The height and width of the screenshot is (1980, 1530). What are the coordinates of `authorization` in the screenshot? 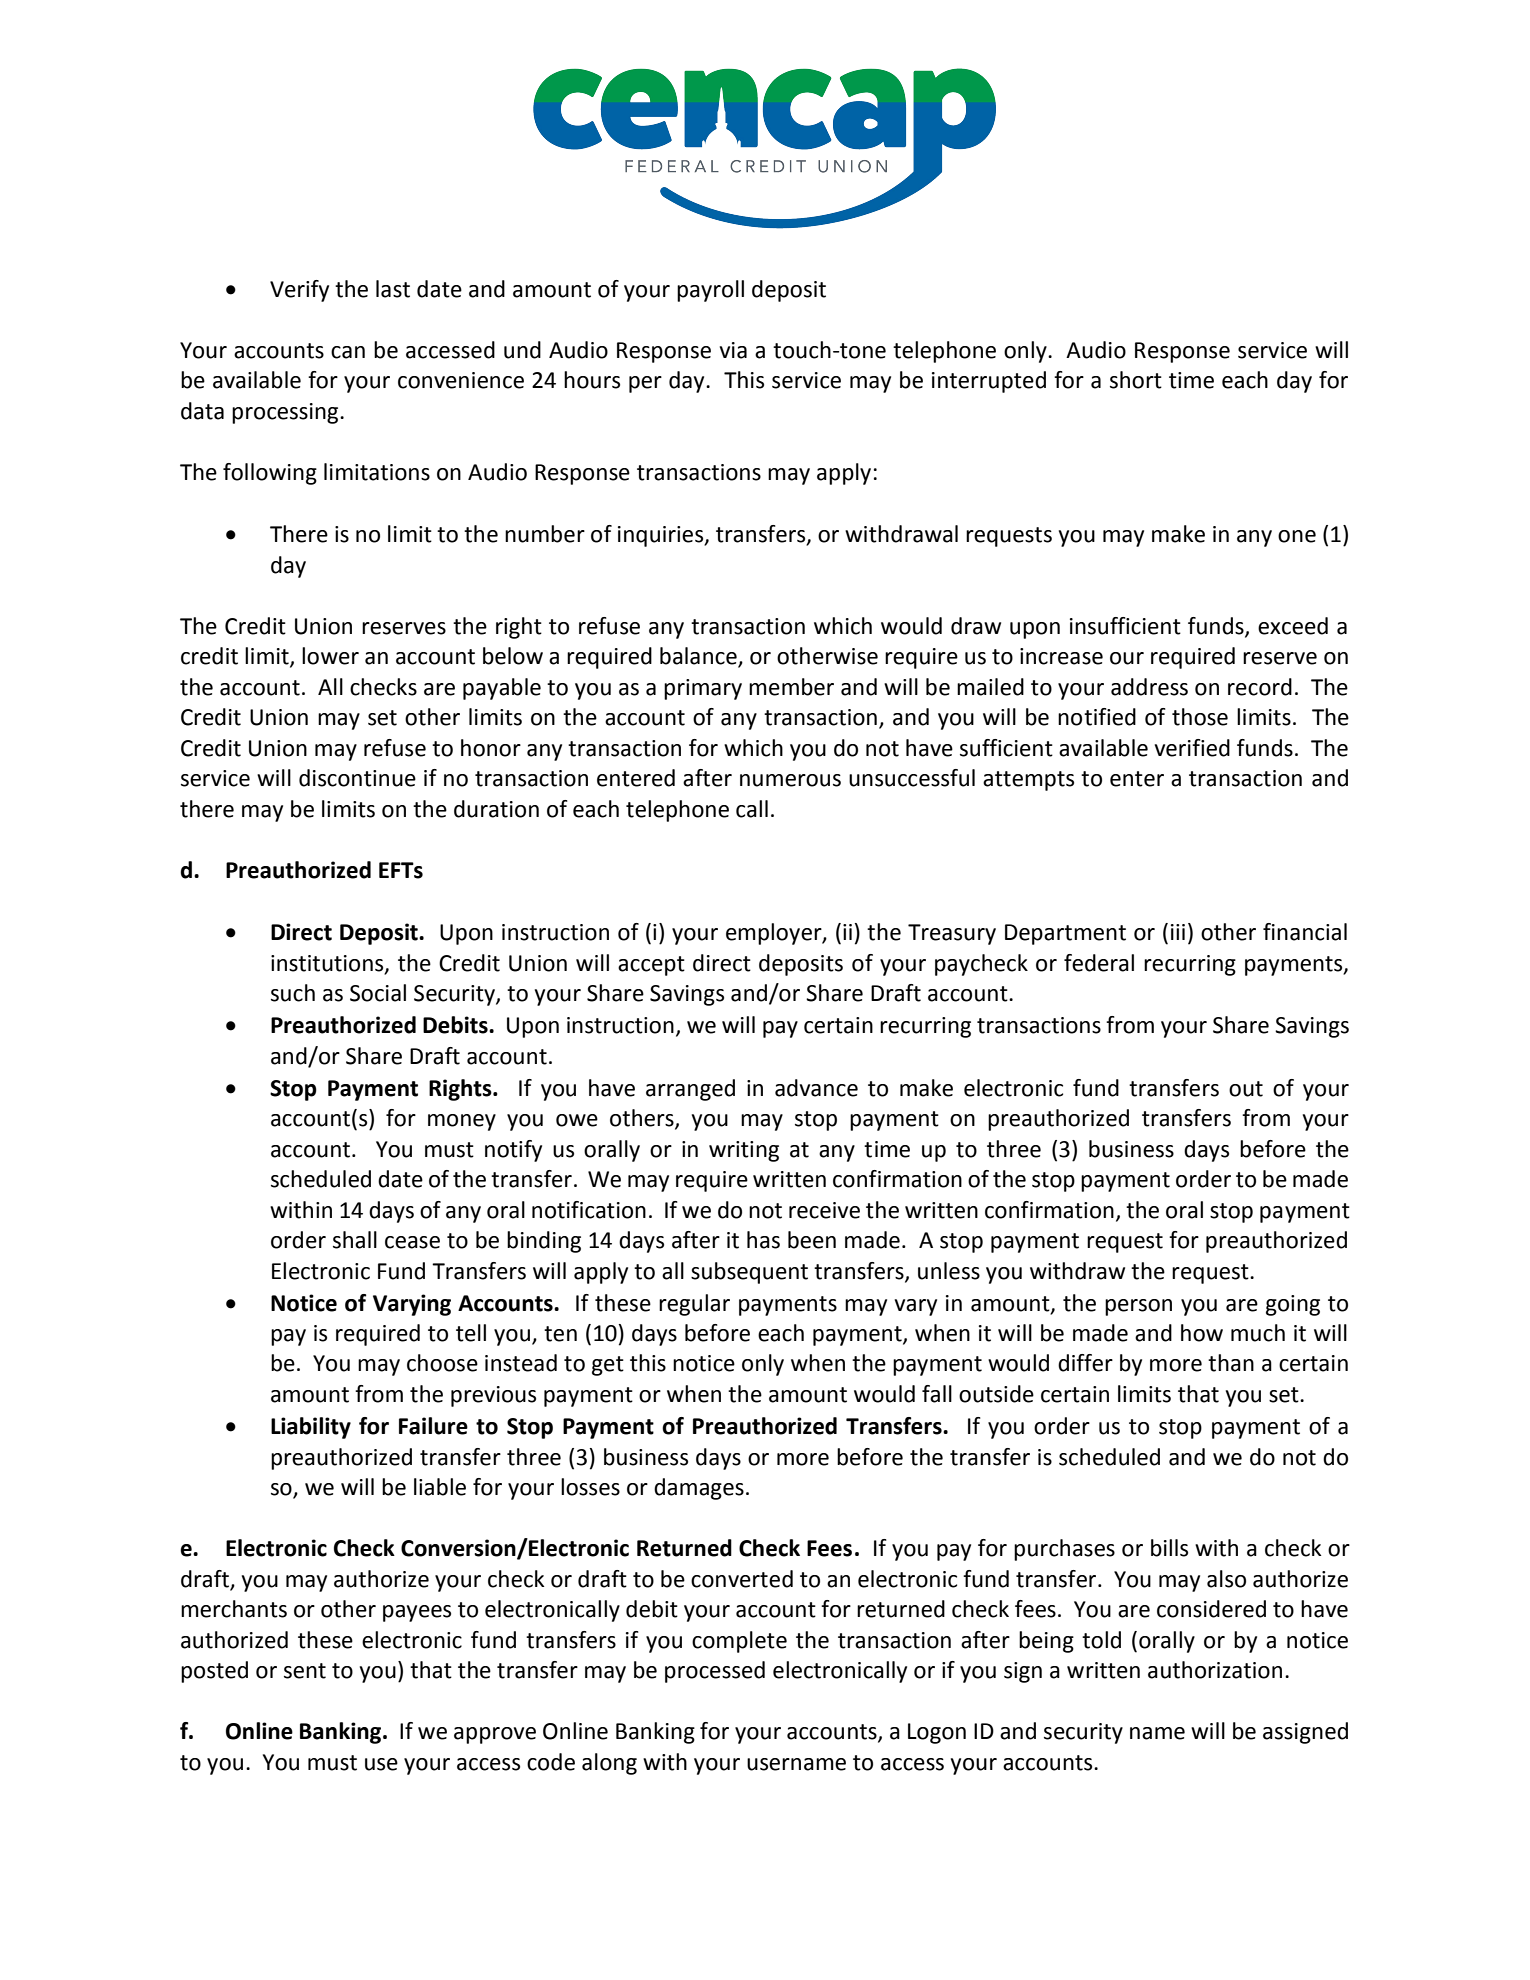 It's located at (1215, 1670).
